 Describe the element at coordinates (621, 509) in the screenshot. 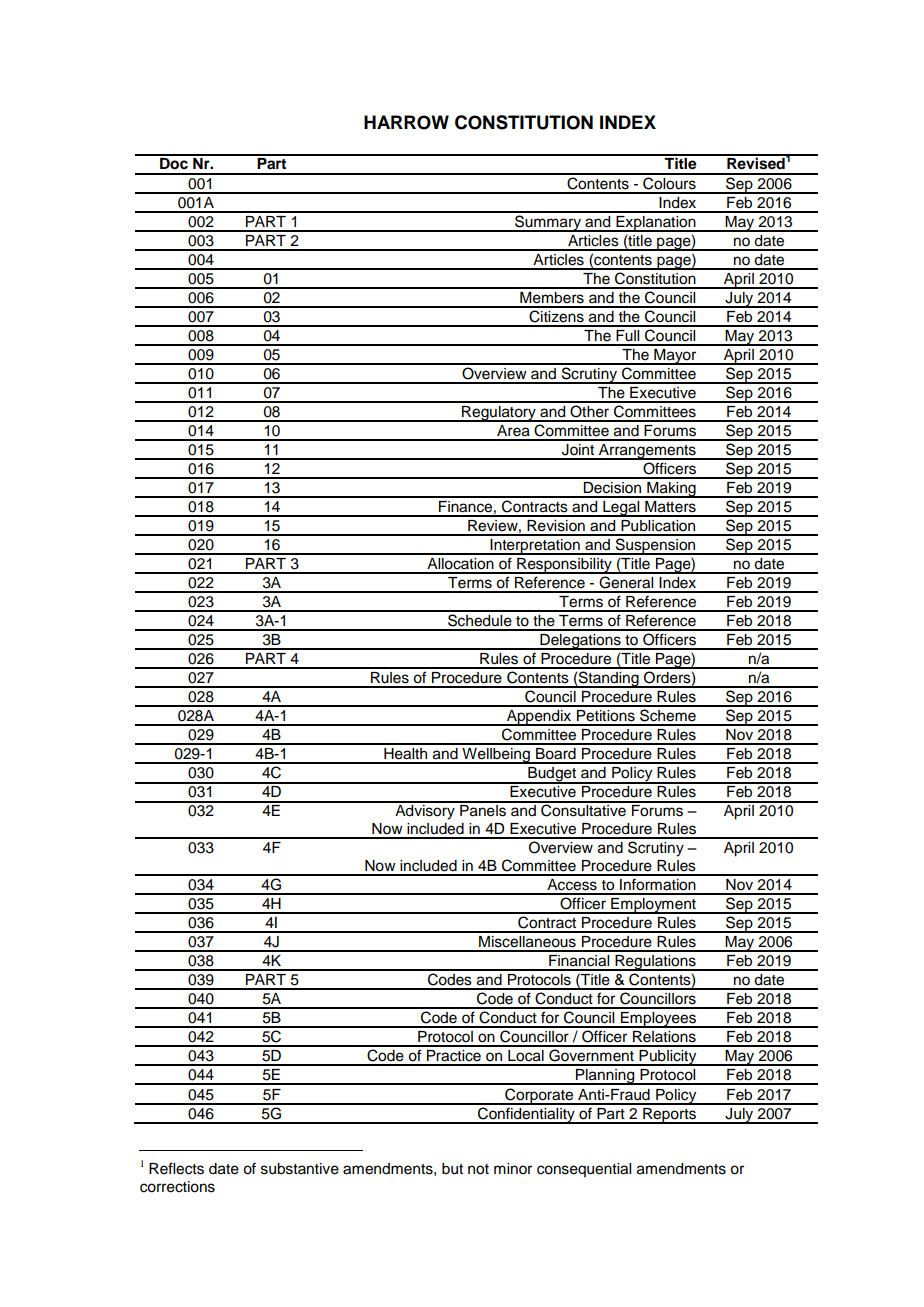

I see `Legal` at that location.
